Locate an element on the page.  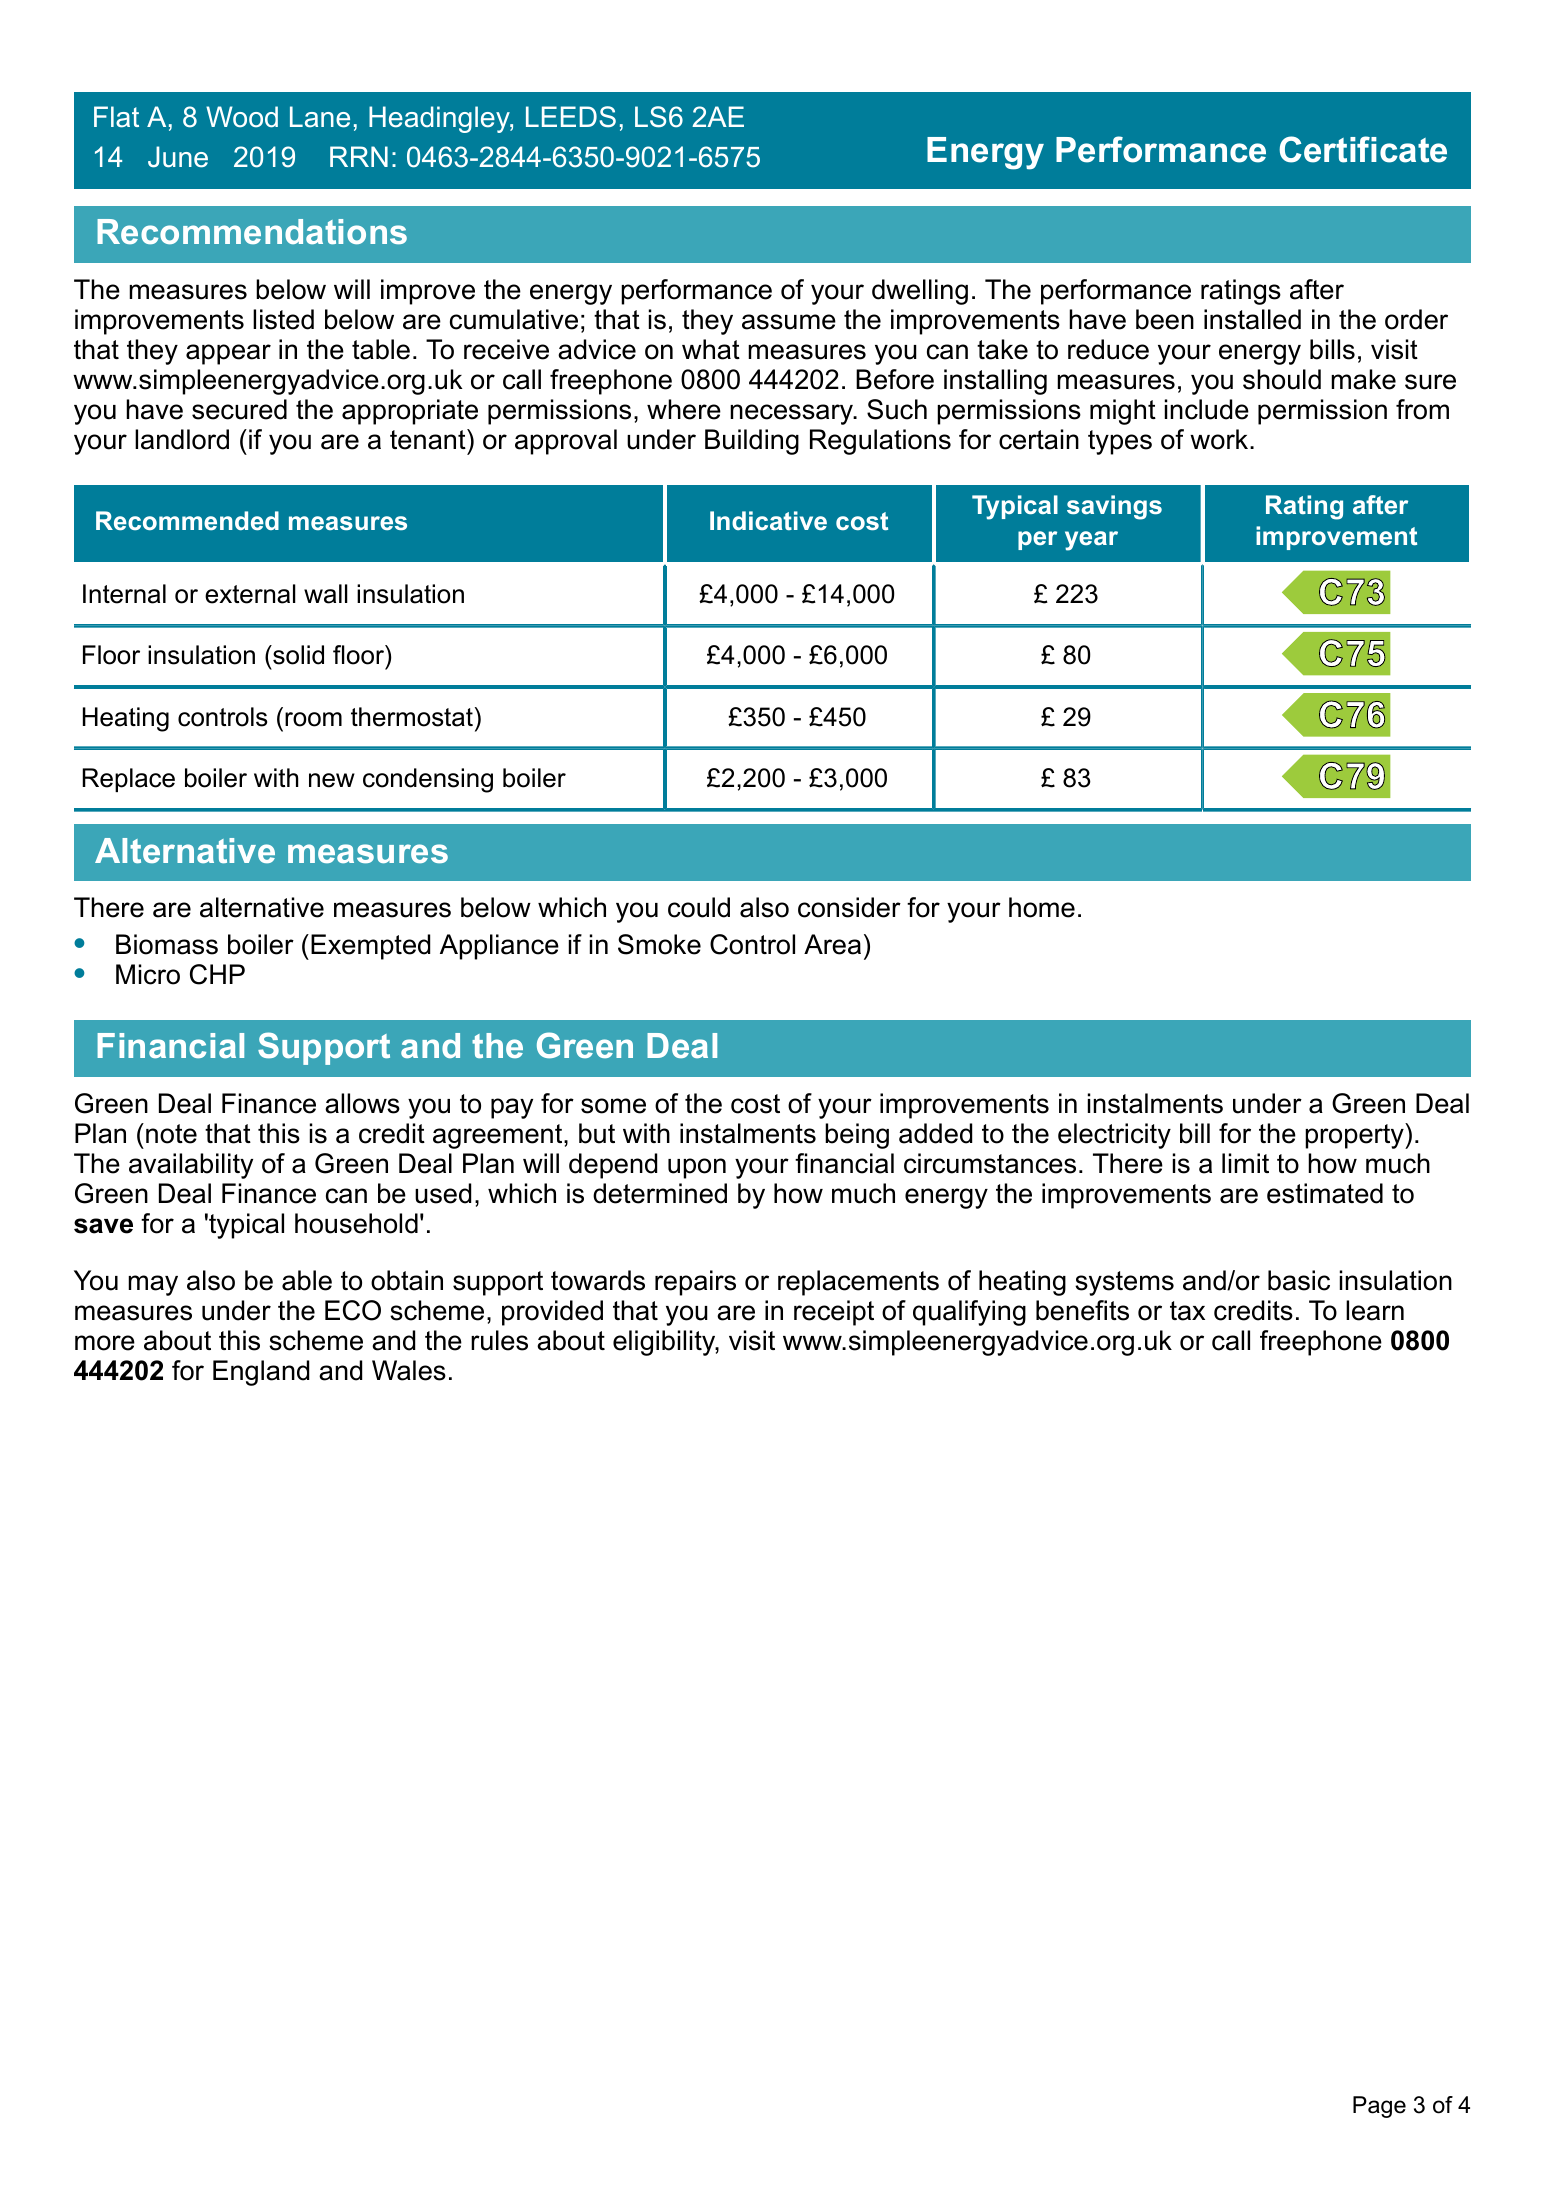
Recommendations is located at coordinates (252, 231).
